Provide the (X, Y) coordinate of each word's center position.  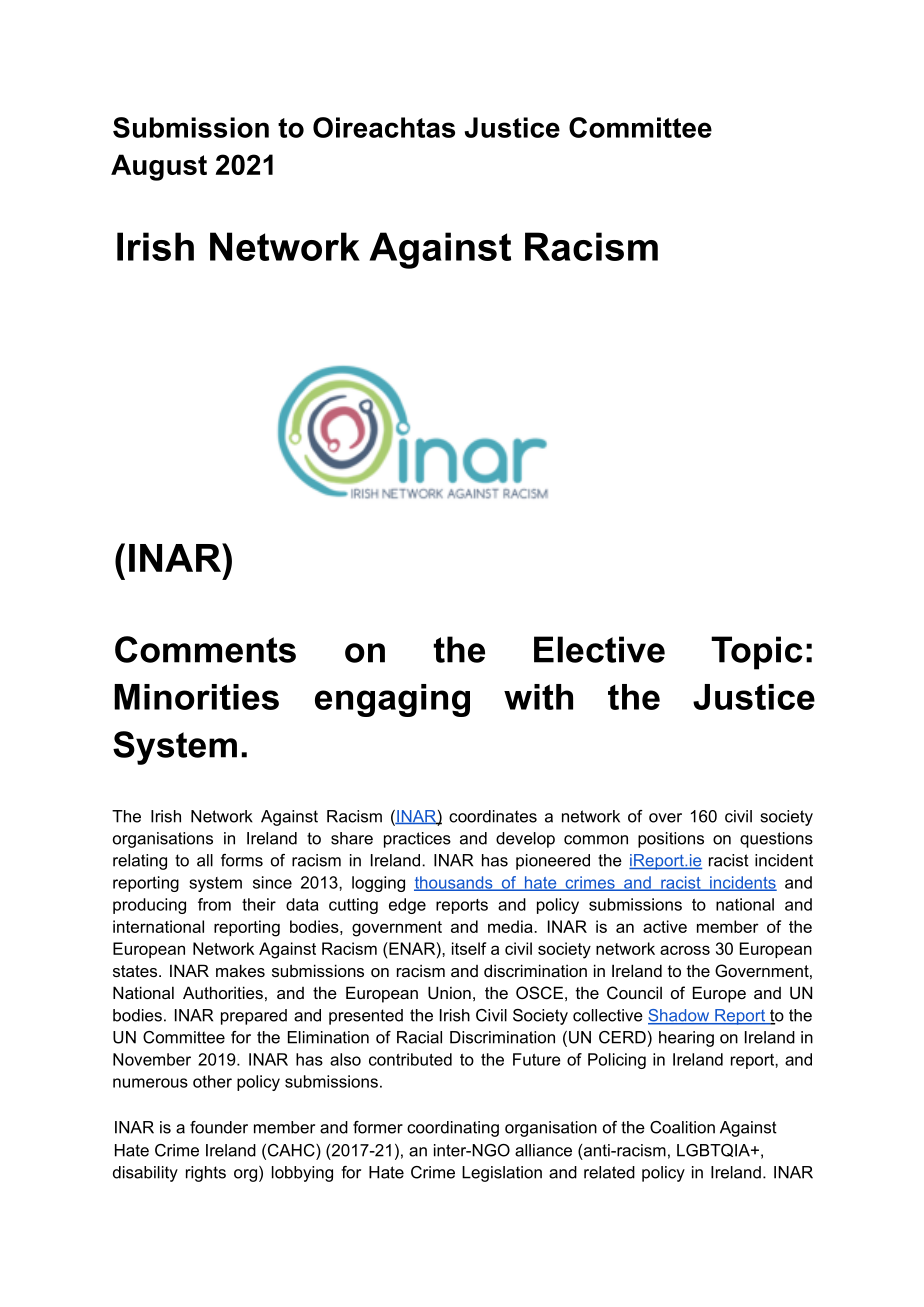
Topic (757, 653)
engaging (392, 700)
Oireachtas (384, 127)
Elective (599, 649)
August (159, 167)
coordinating (453, 1129)
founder (219, 1127)
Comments (205, 649)
